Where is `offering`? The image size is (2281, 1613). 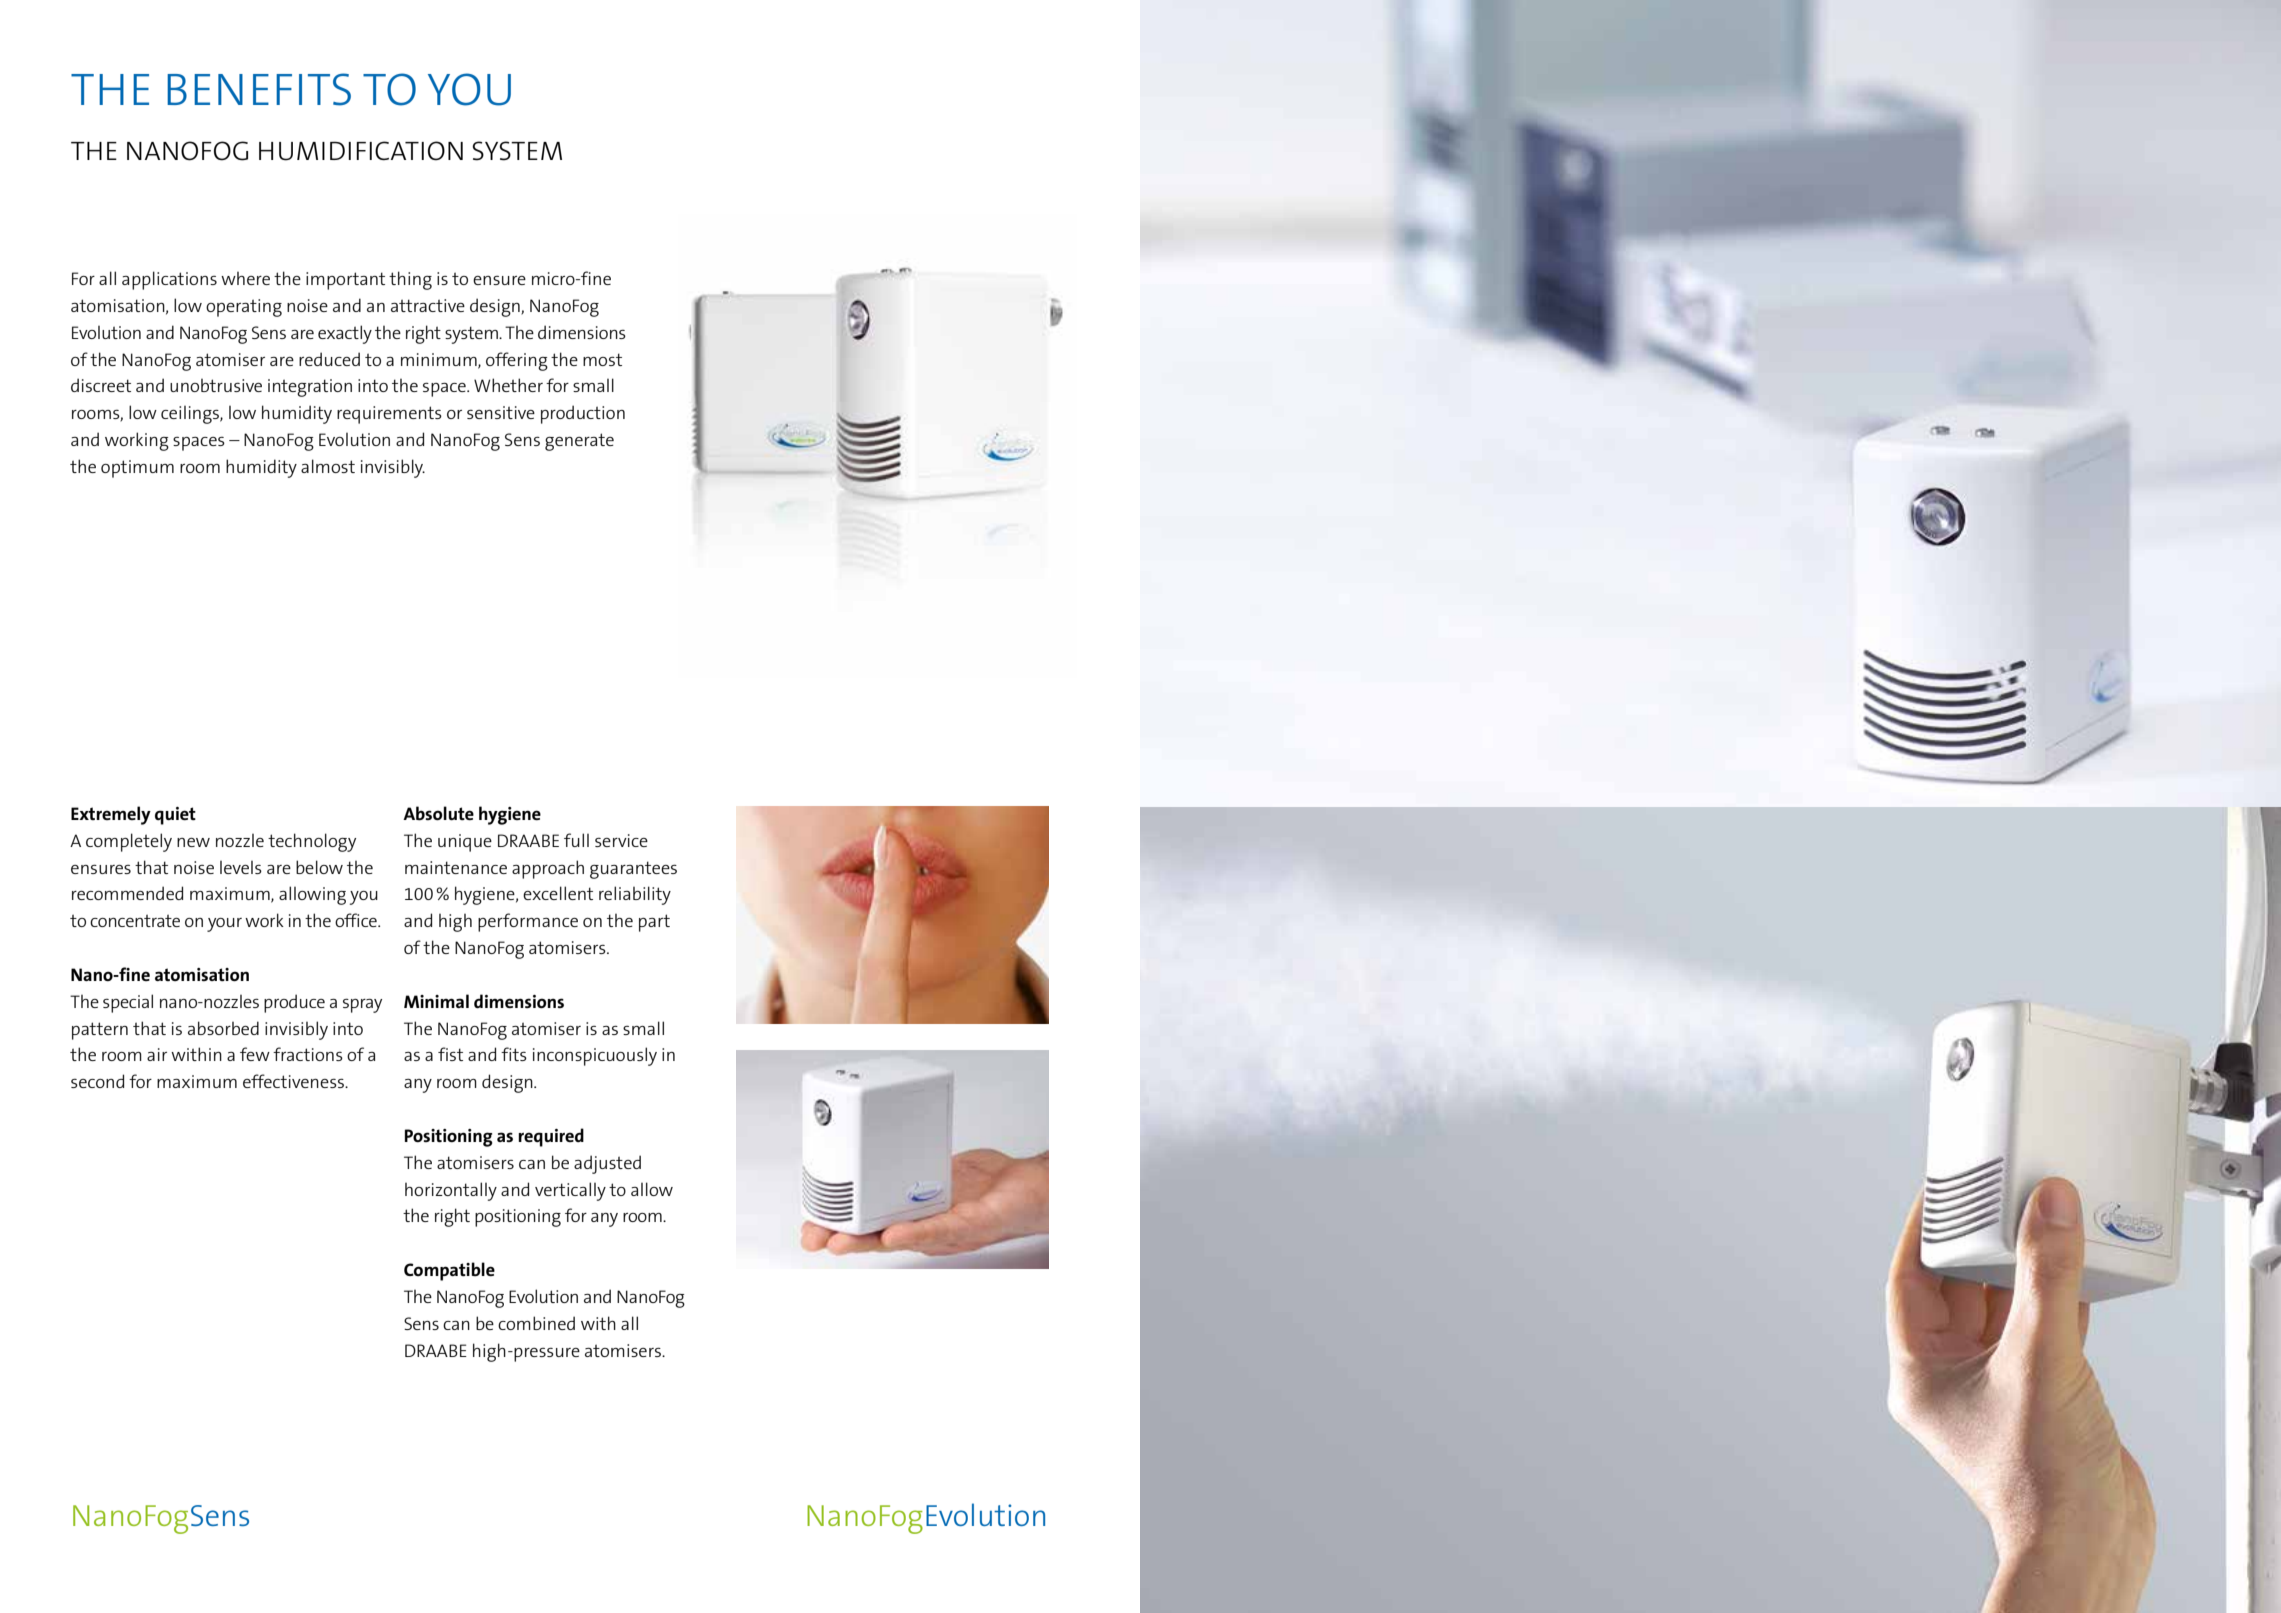
offering is located at coordinates (517, 361).
